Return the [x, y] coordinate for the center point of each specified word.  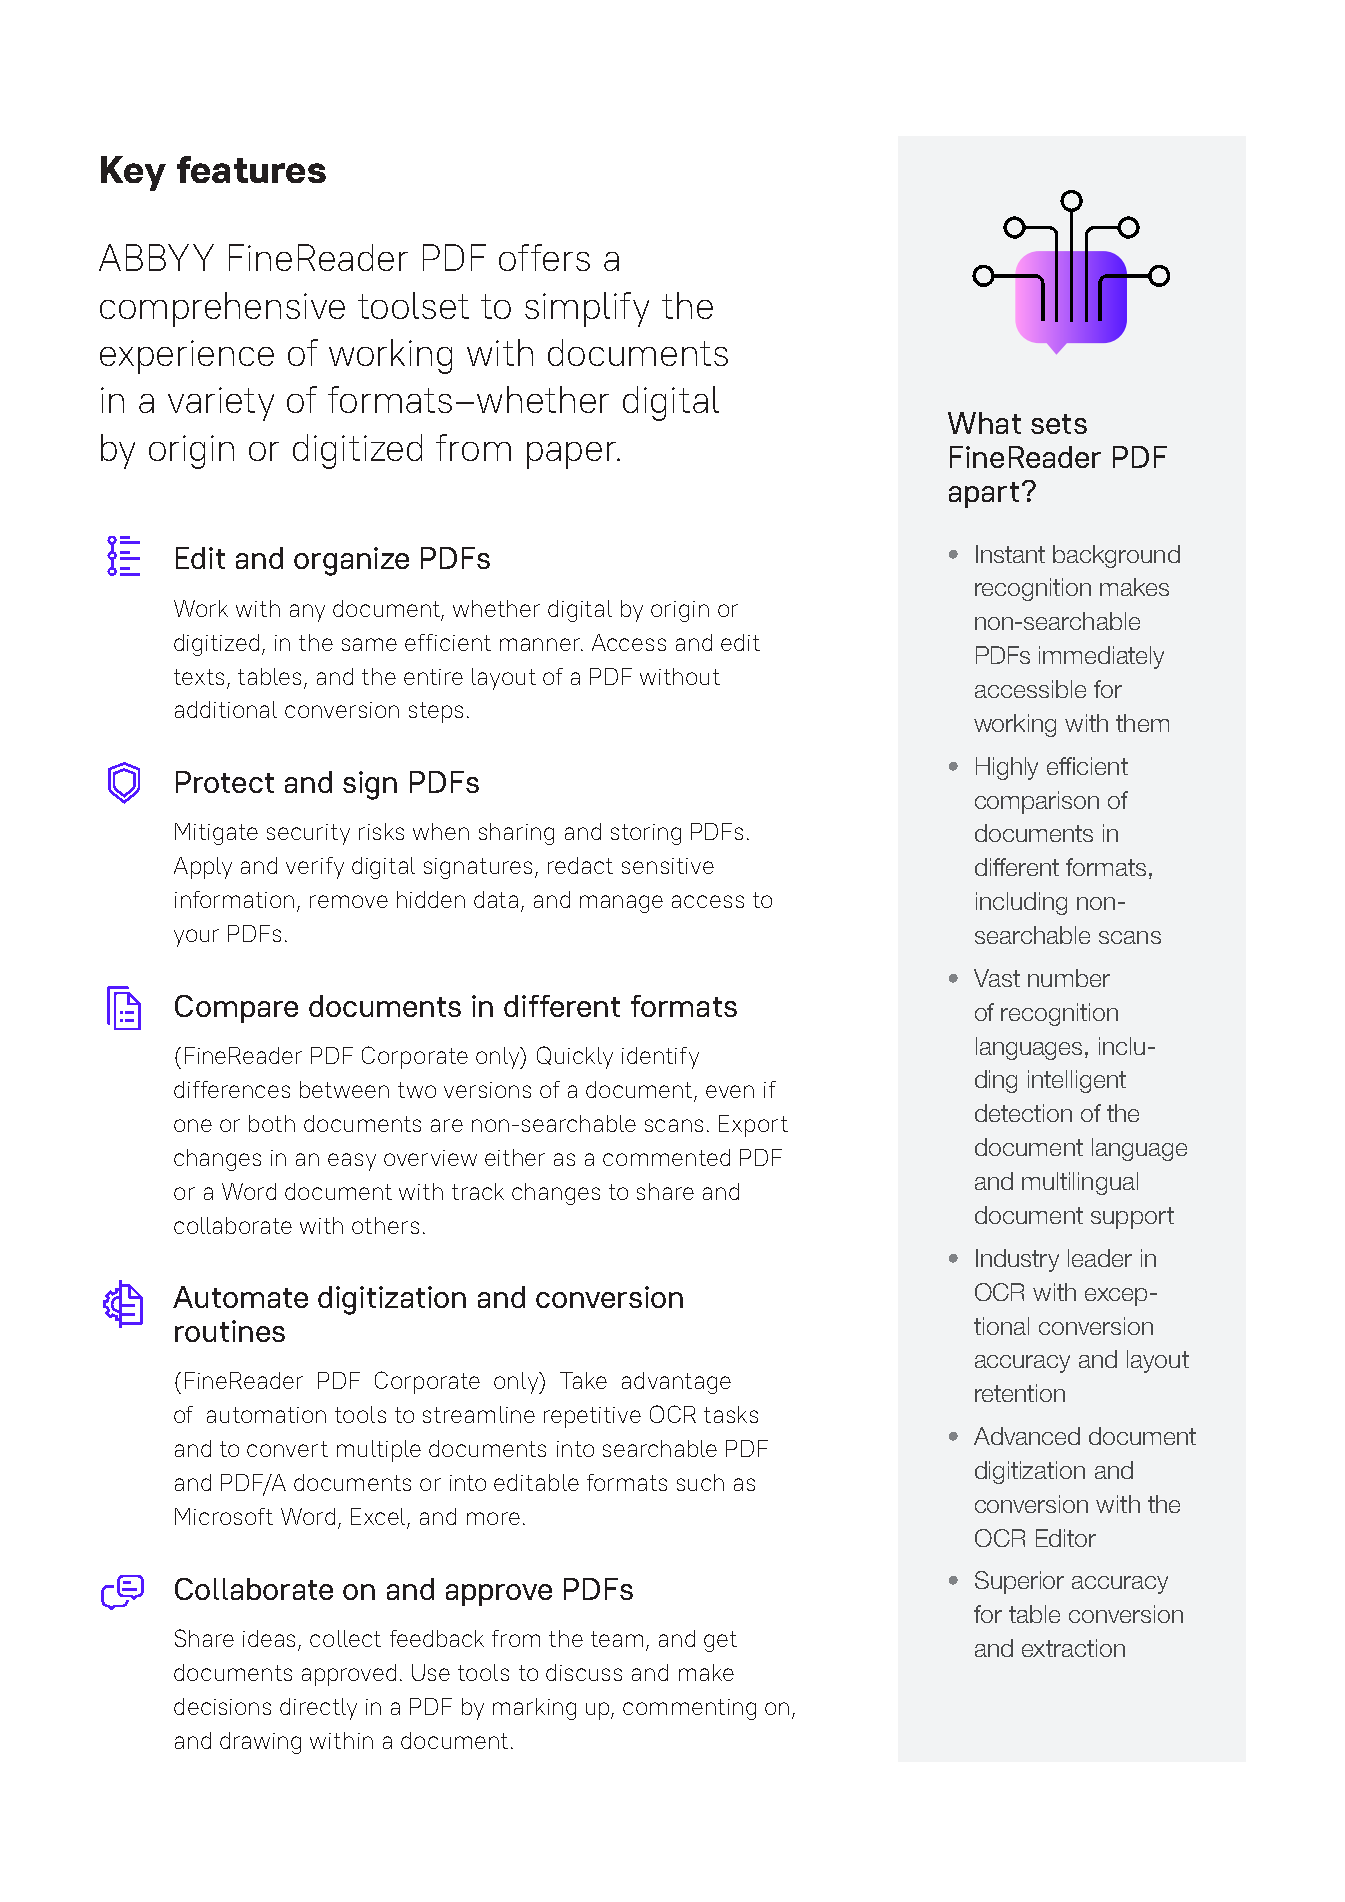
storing [646, 834]
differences [232, 1089]
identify [660, 1058]
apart [984, 495]
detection [1023, 1113]
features [251, 169]
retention [1020, 1393]
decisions [222, 1706]
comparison [1037, 802]
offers [544, 257]
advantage [676, 1383]
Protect [225, 782]
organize [351, 561]
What [984, 423]
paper [572, 455]
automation [266, 1415]
